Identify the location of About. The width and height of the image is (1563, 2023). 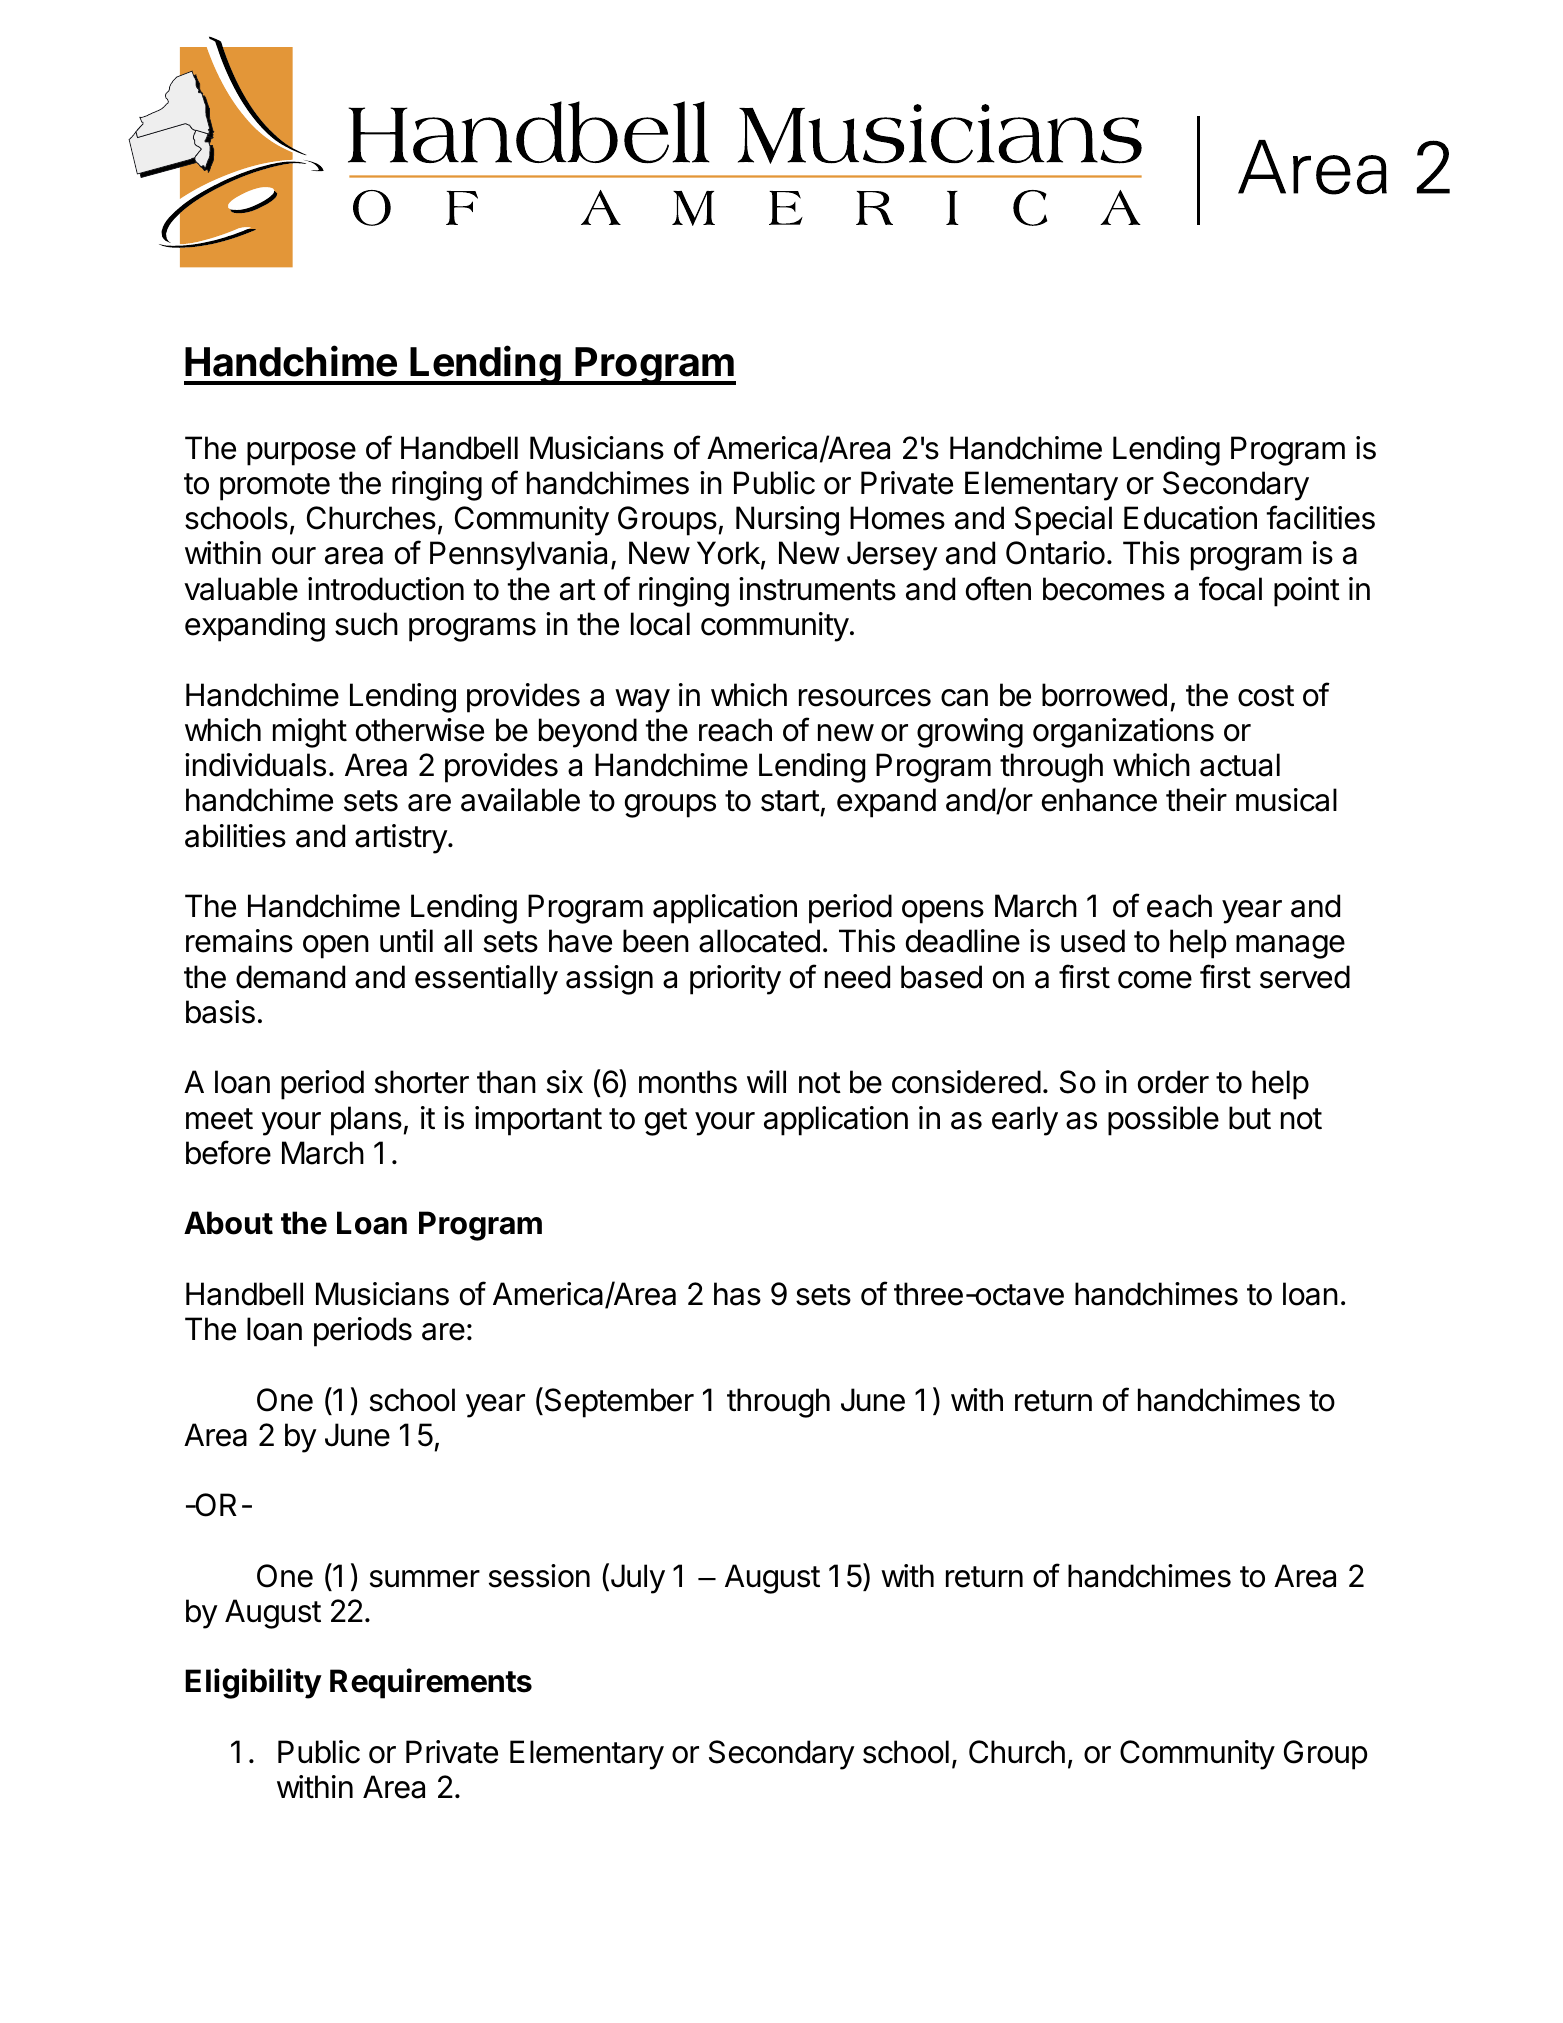
(228, 1223).
